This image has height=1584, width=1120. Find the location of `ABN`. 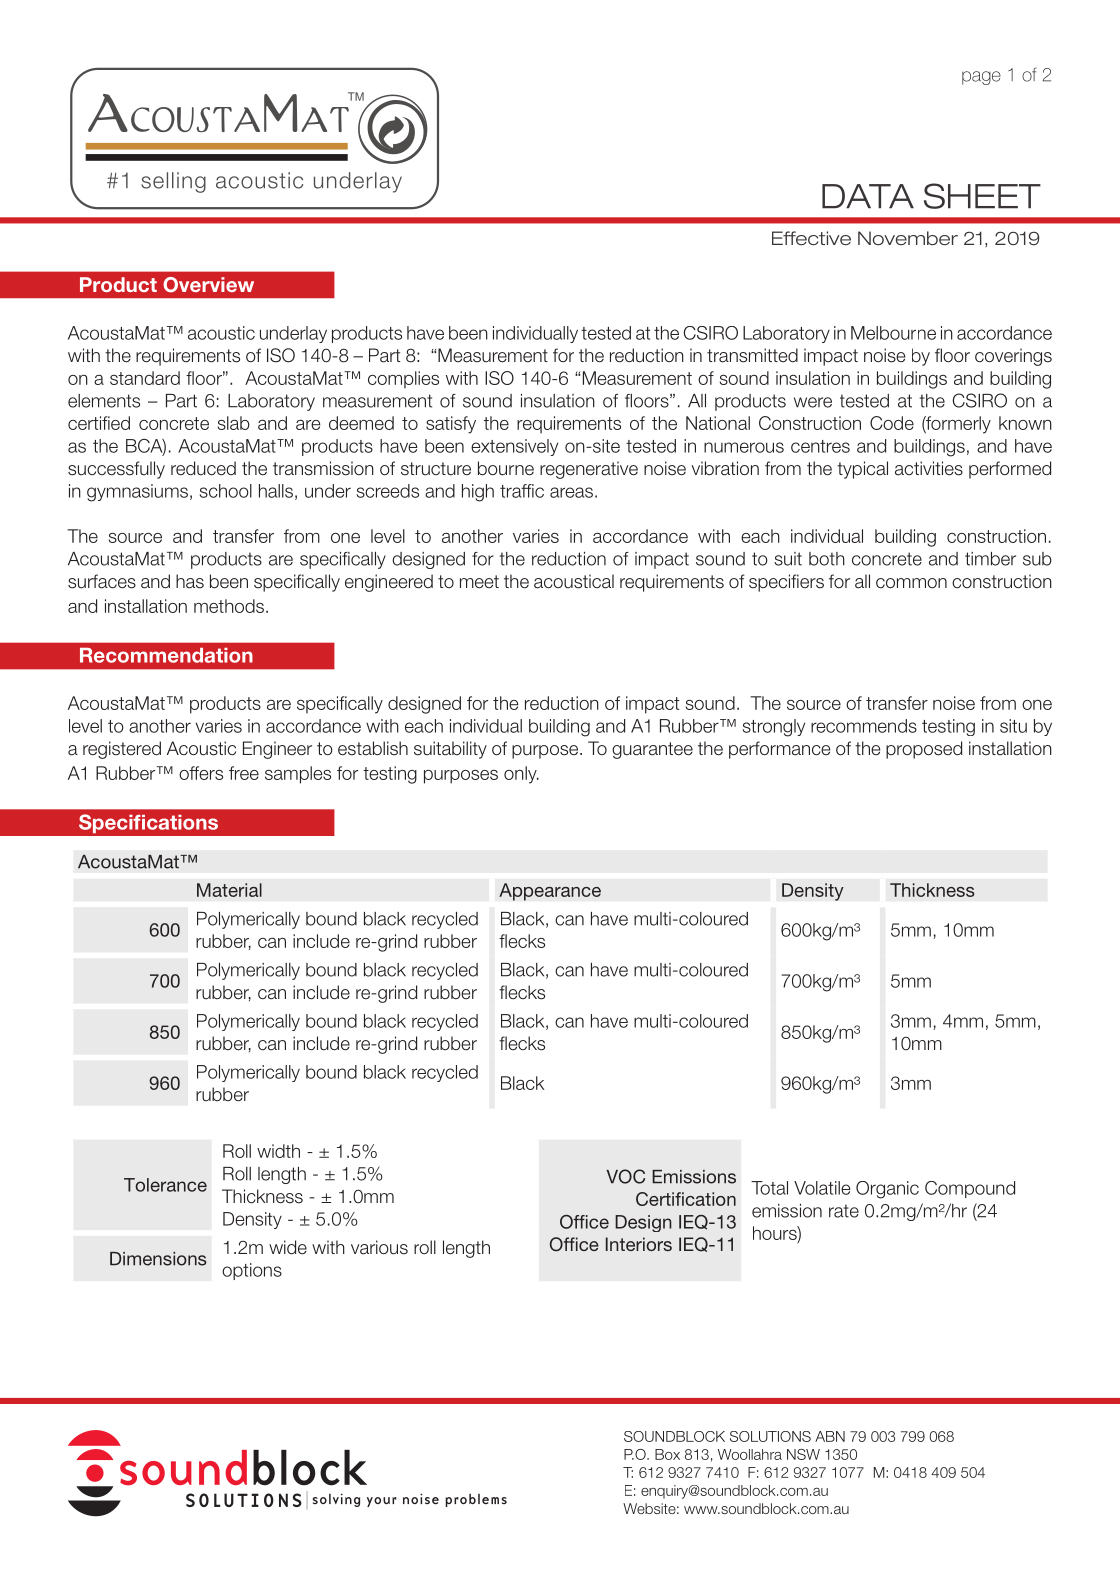

ABN is located at coordinates (830, 1436).
